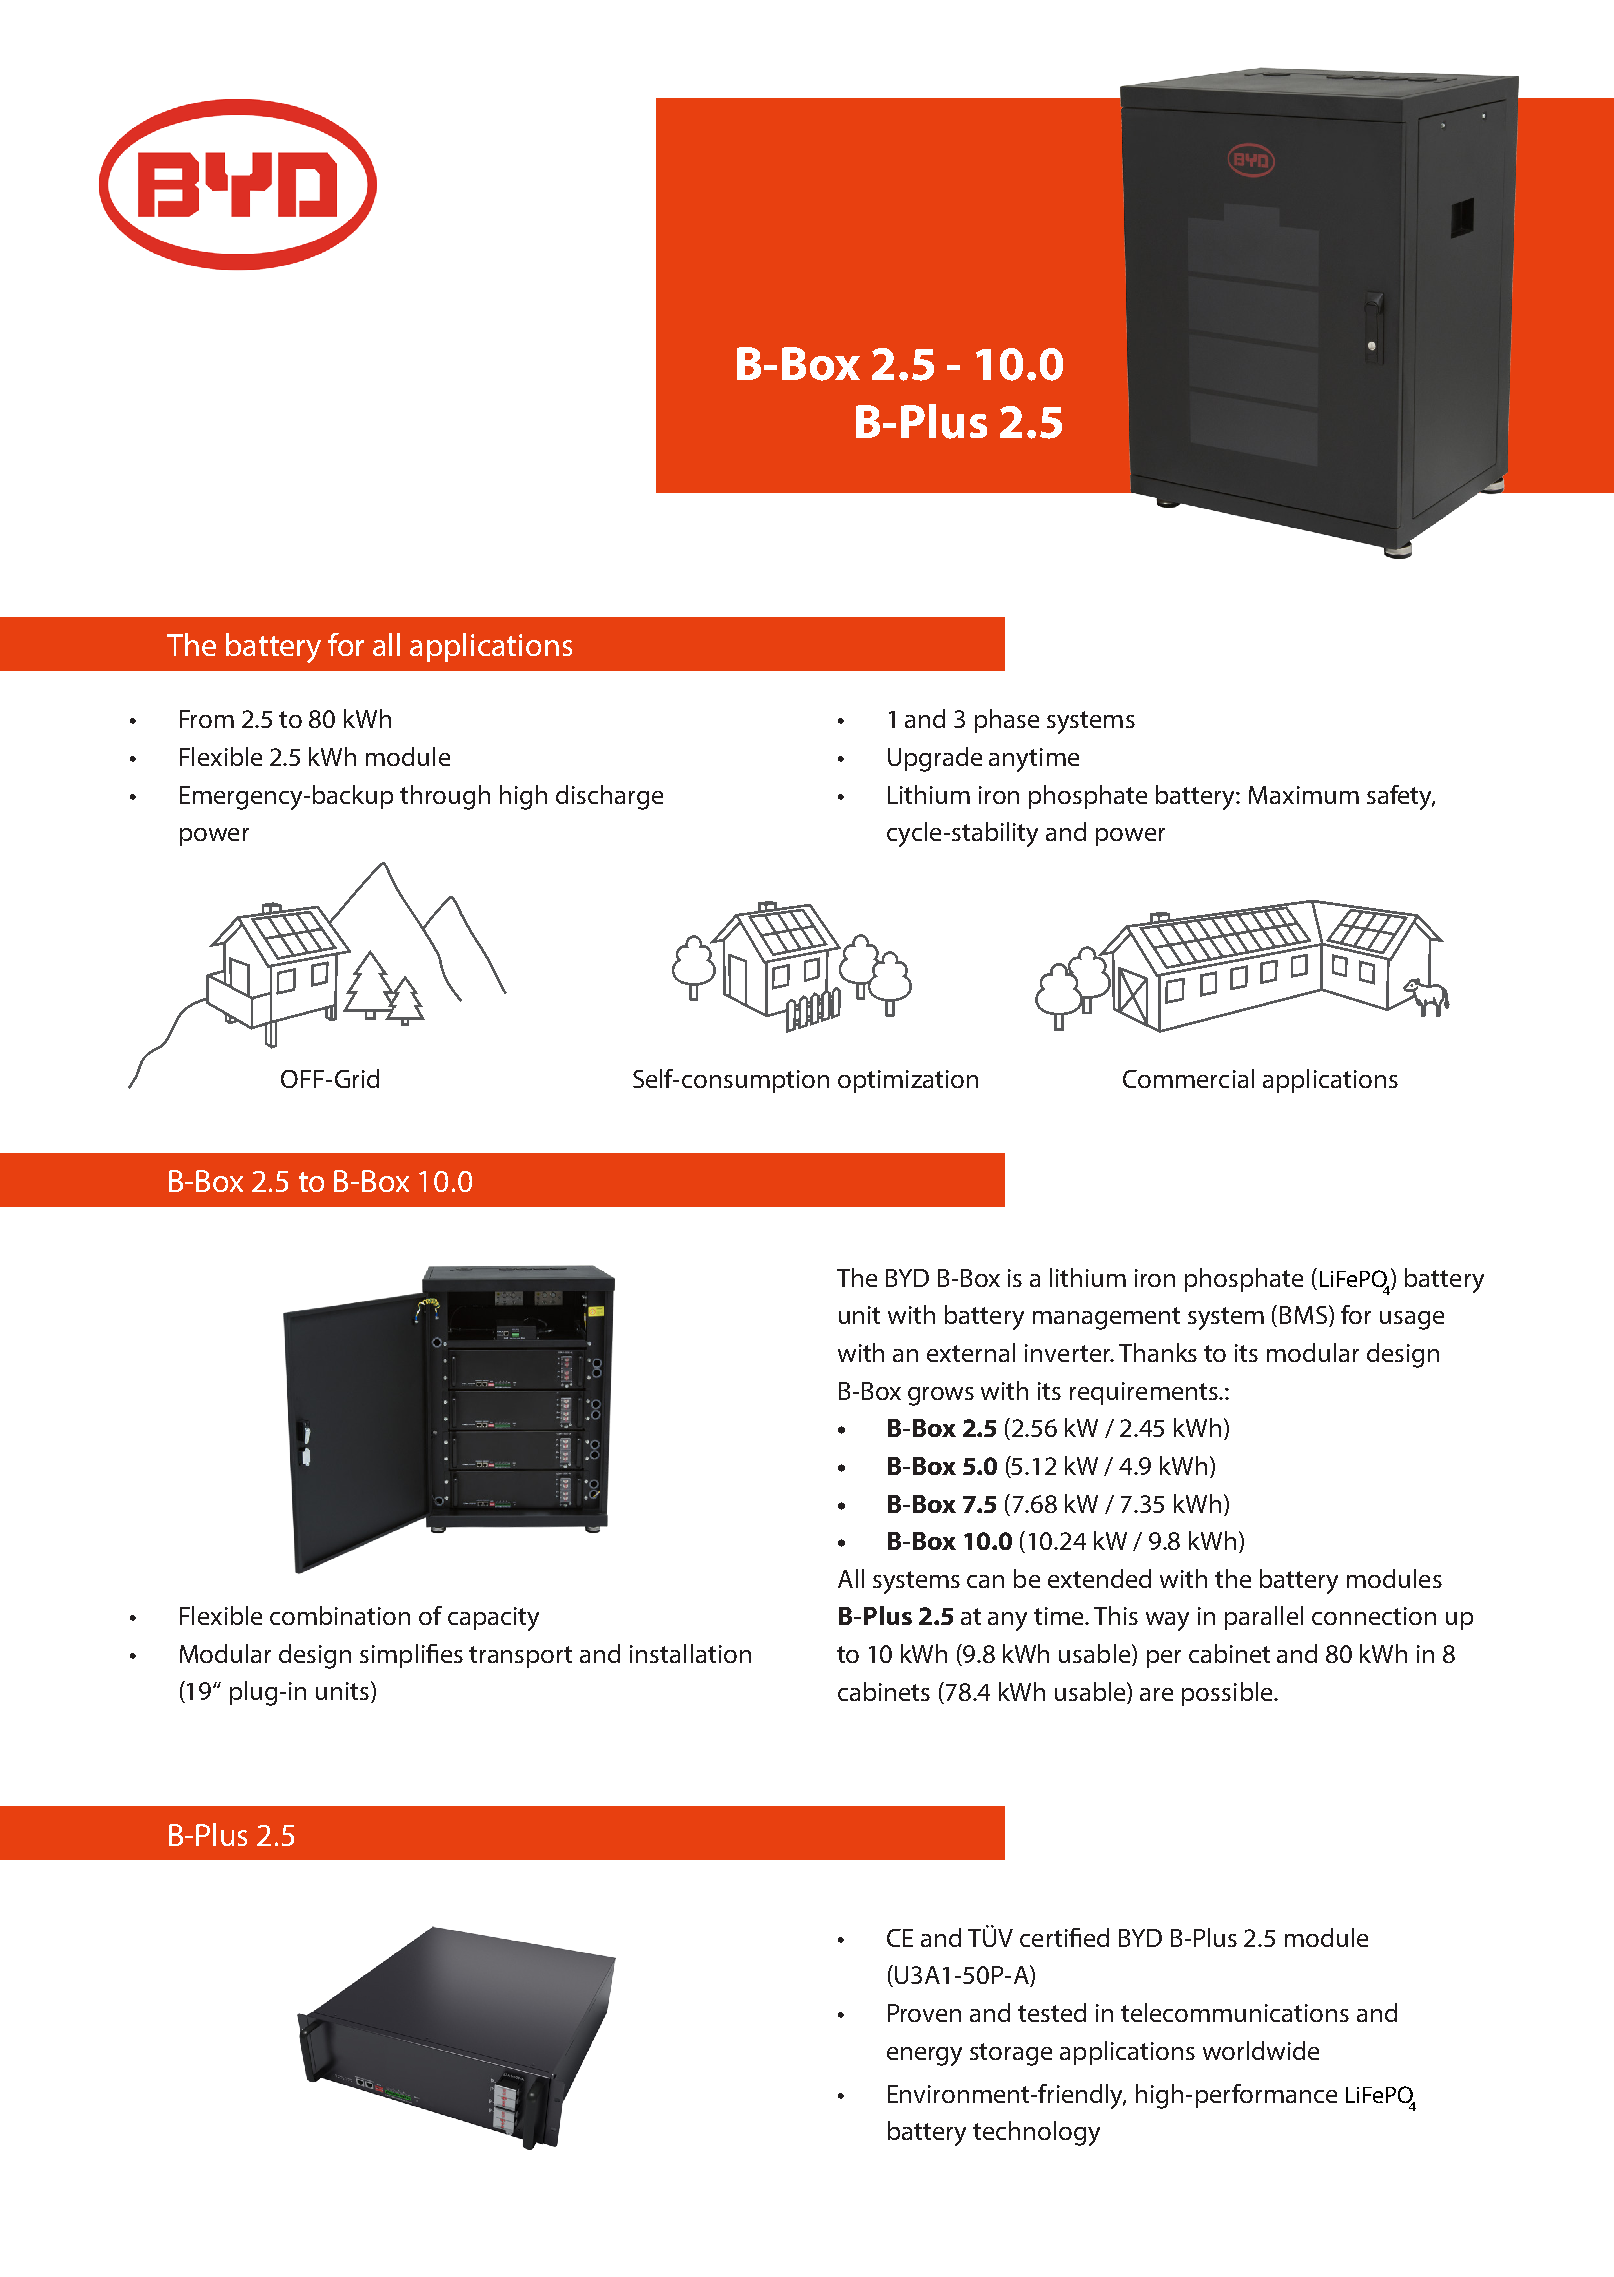 This page has height=2277, width=1614. Describe the element at coordinates (1264, 1618) in the page. I see `parallel` at that location.
